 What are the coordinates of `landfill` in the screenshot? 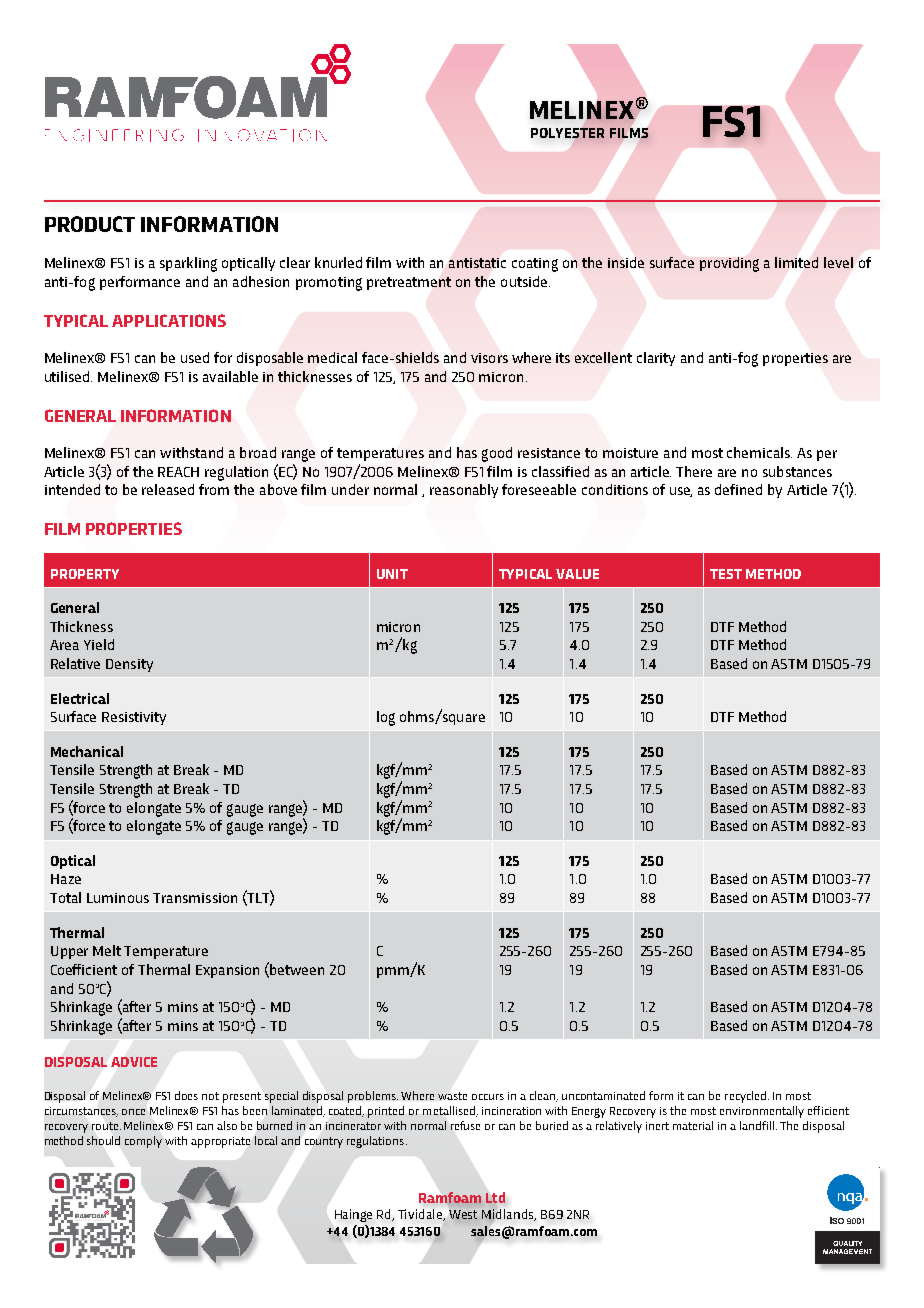 It's located at (758, 1125).
